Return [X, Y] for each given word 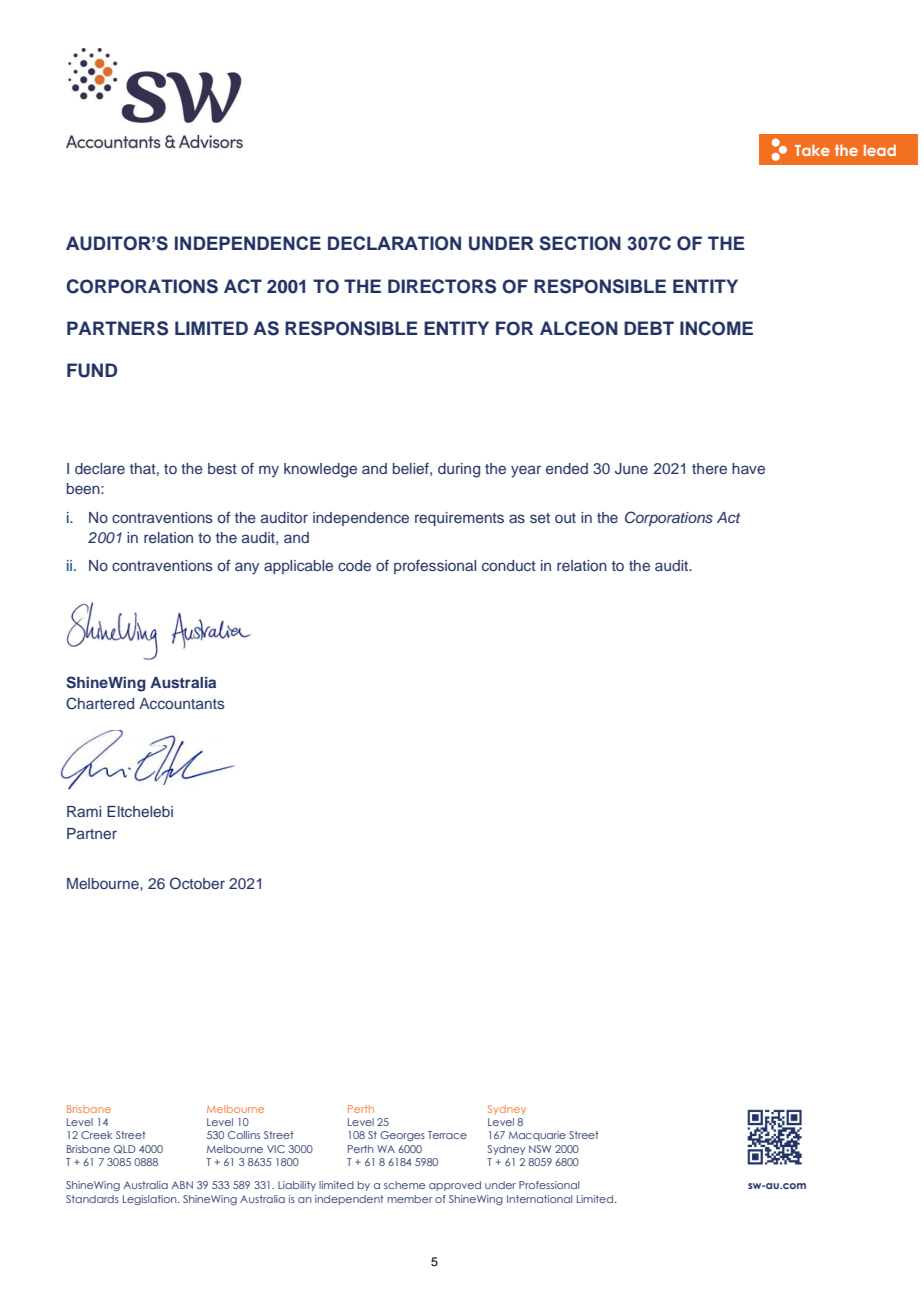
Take [812, 150]
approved [455, 1186]
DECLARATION [394, 243]
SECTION [580, 243]
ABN [182, 1185]
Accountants [181, 703]
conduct [509, 565]
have [748, 468]
